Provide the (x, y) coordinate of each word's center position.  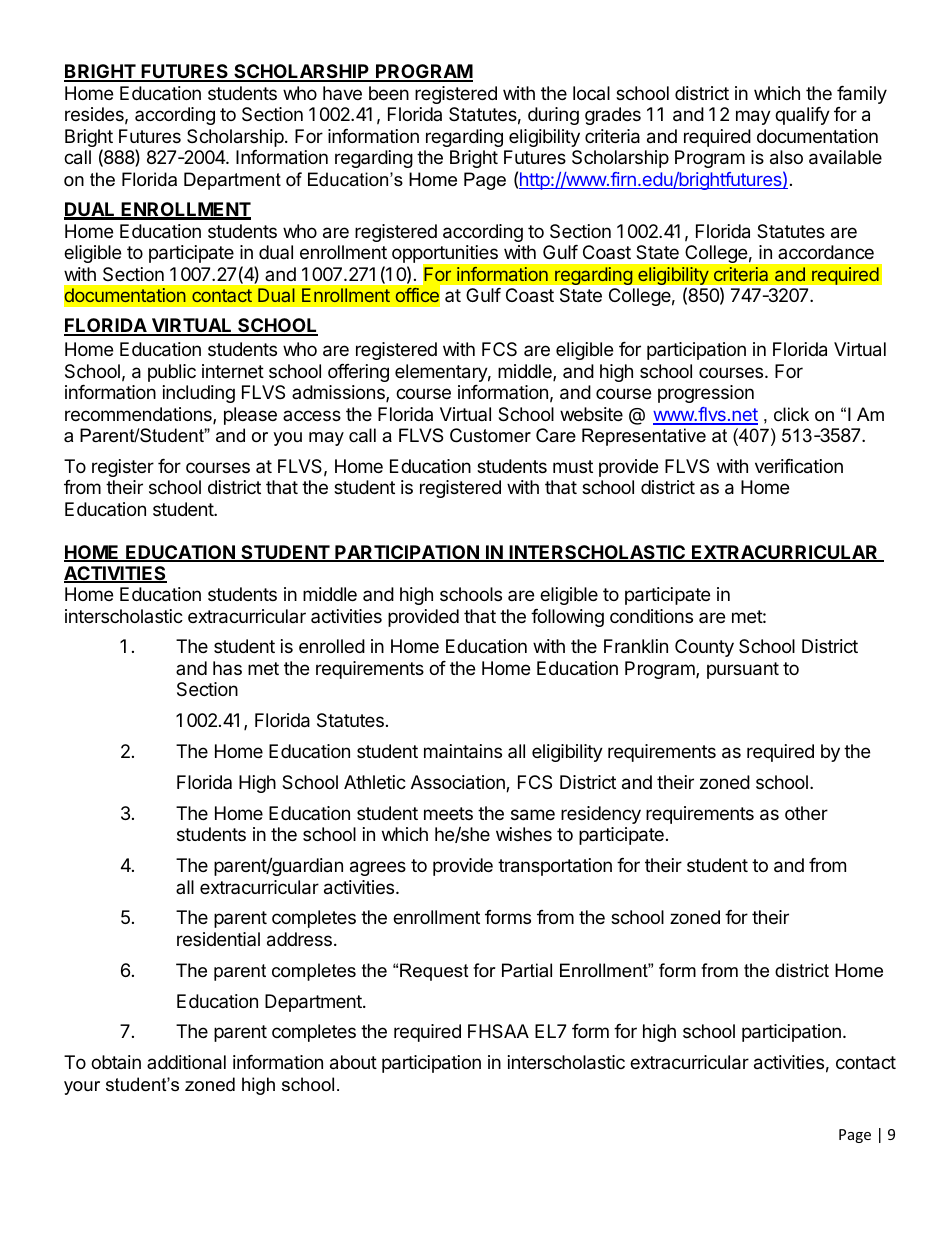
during (553, 116)
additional (186, 1062)
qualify (802, 116)
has (227, 668)
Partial (527, 970)
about (353, 1062)
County (704, 648)
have (342, 93)
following (567, 618)
